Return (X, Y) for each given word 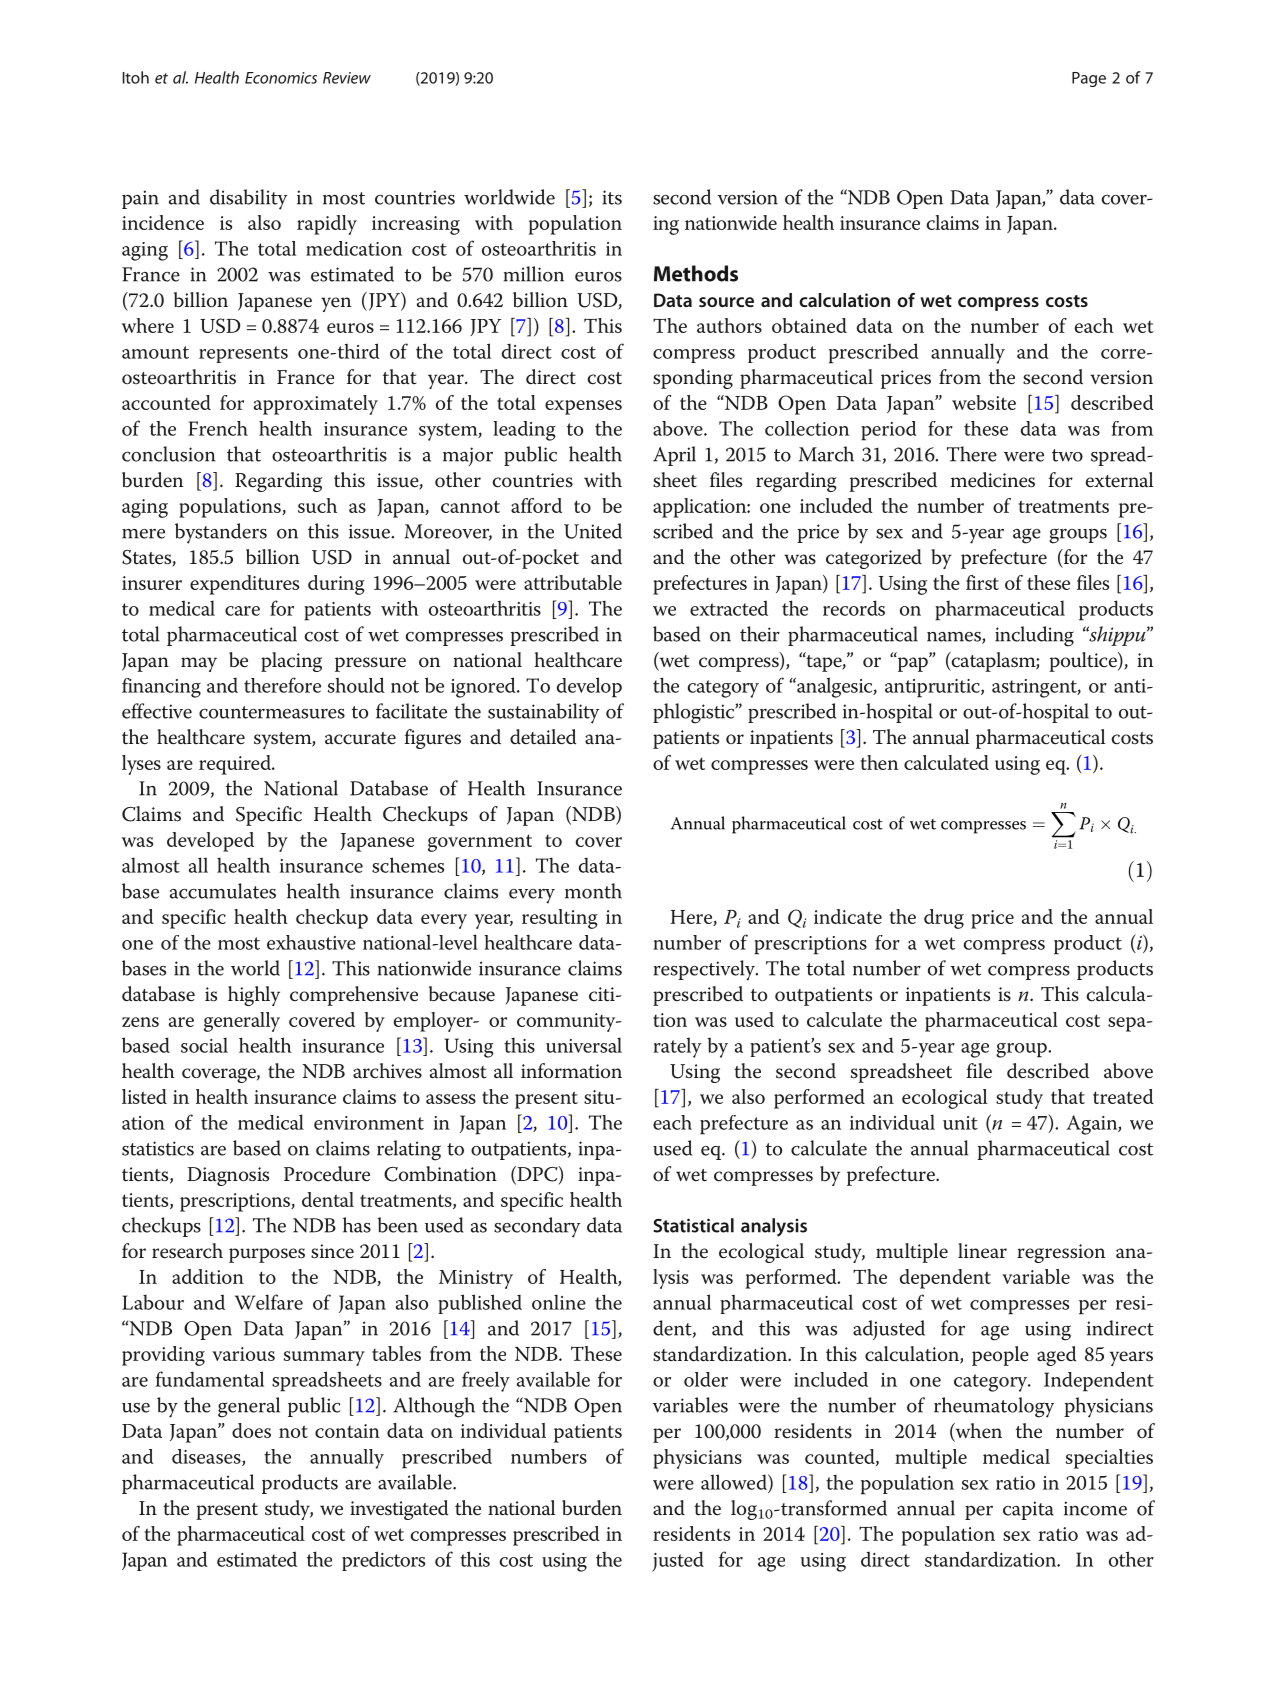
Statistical (693, 1225)
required (236, 765)
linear (982, 1251)
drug (944, 919)
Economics (281, 78)
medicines (993, 480)
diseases (207, 1457)
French (218, 428)
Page (1089, 79)
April (674, 456)
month (593, 891)
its (612, 197)
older (706, 1379)
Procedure (327, 1174)
